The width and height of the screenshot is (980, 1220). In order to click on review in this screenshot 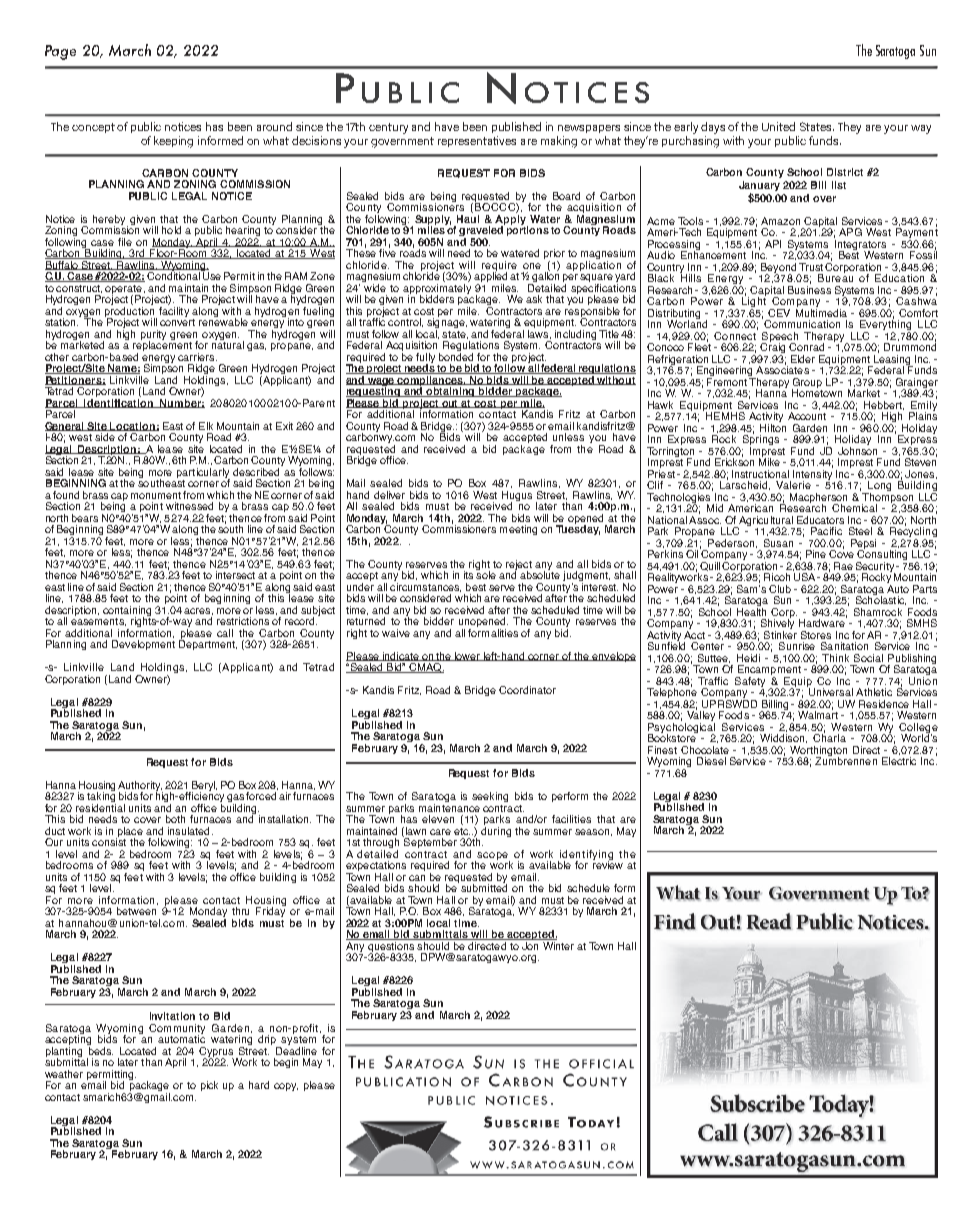, I will do `click(608, 864)`.
